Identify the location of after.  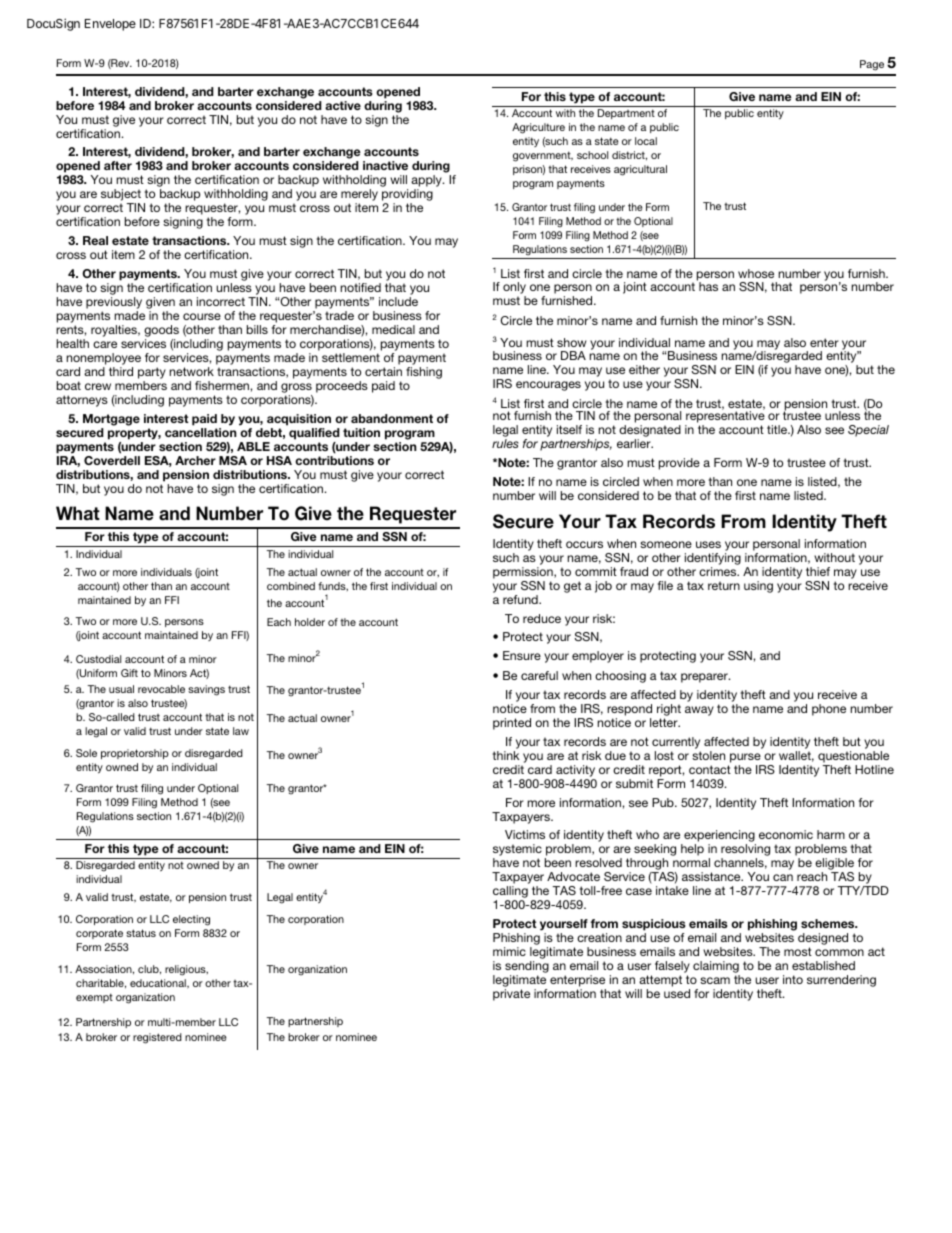
(118, 165).
